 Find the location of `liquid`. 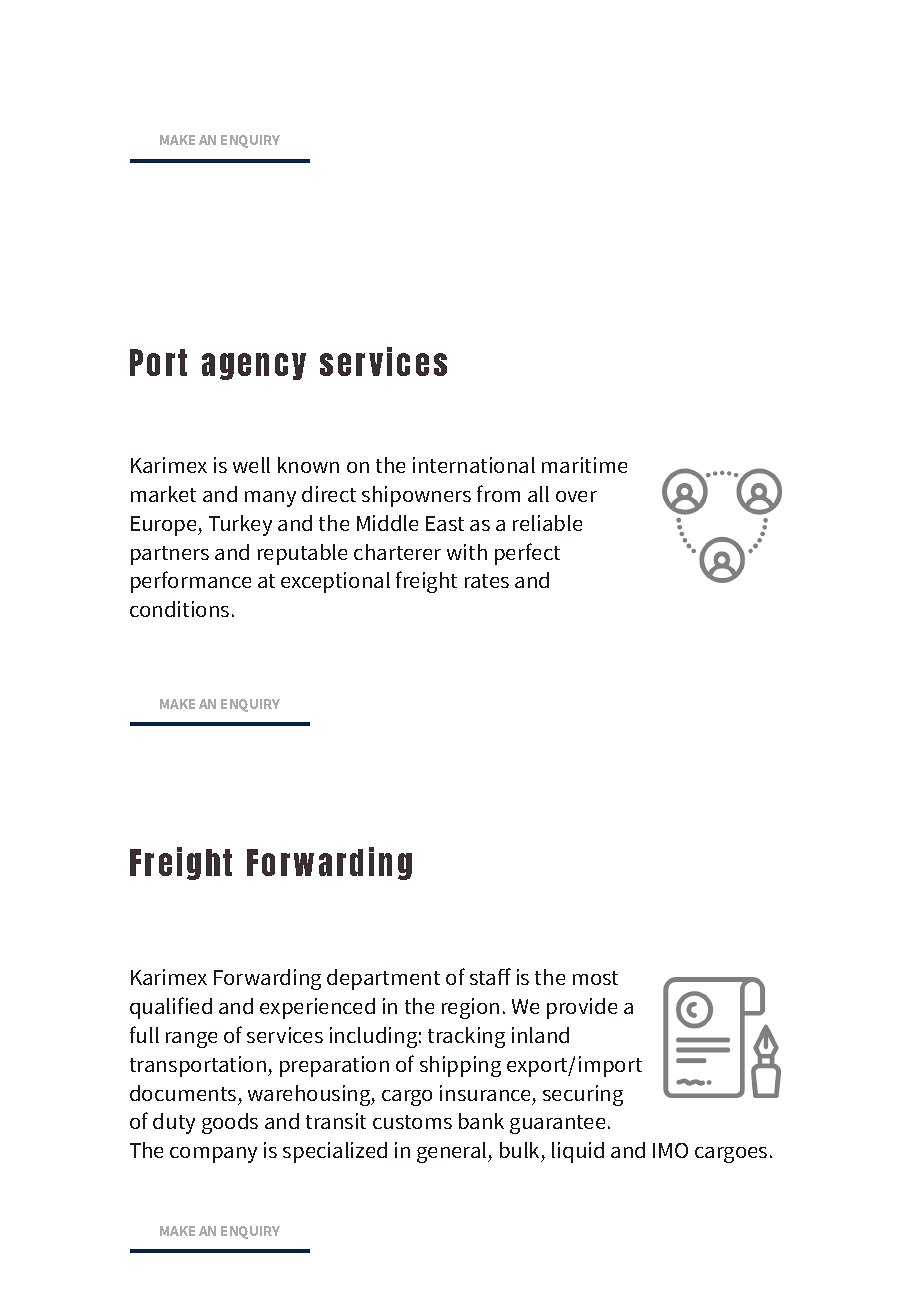

liquid is located at coordinates (578, 1152).
